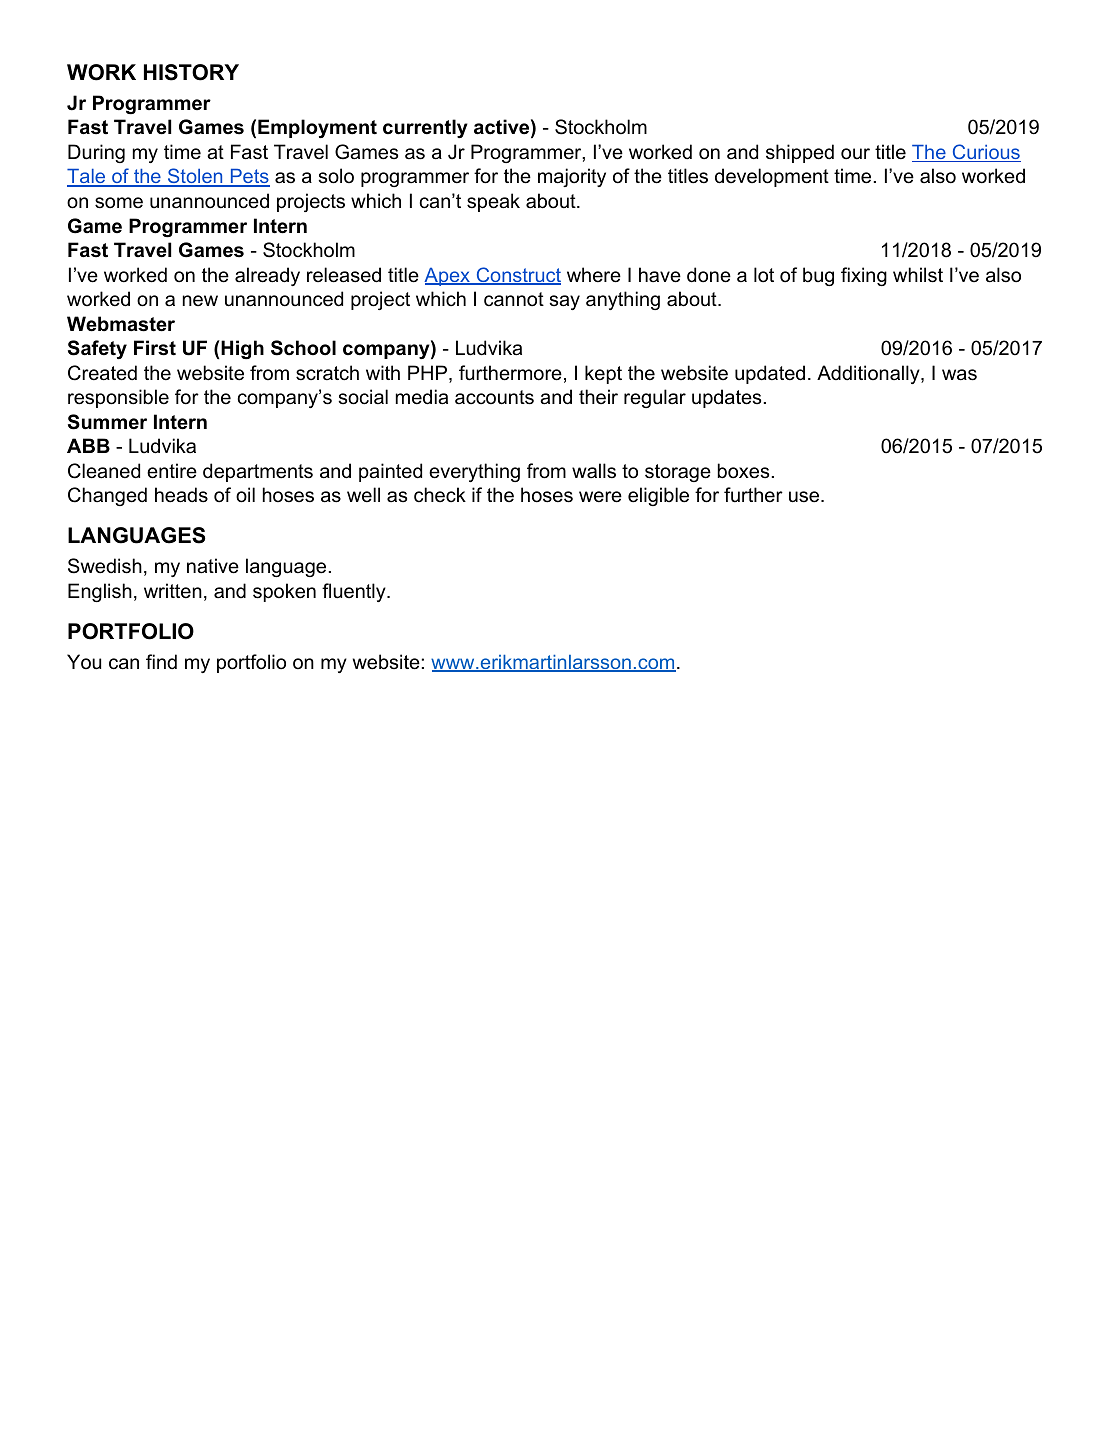  Describe the element at coordinates (855, 154) in the screenshot. I see `our` at that location.
